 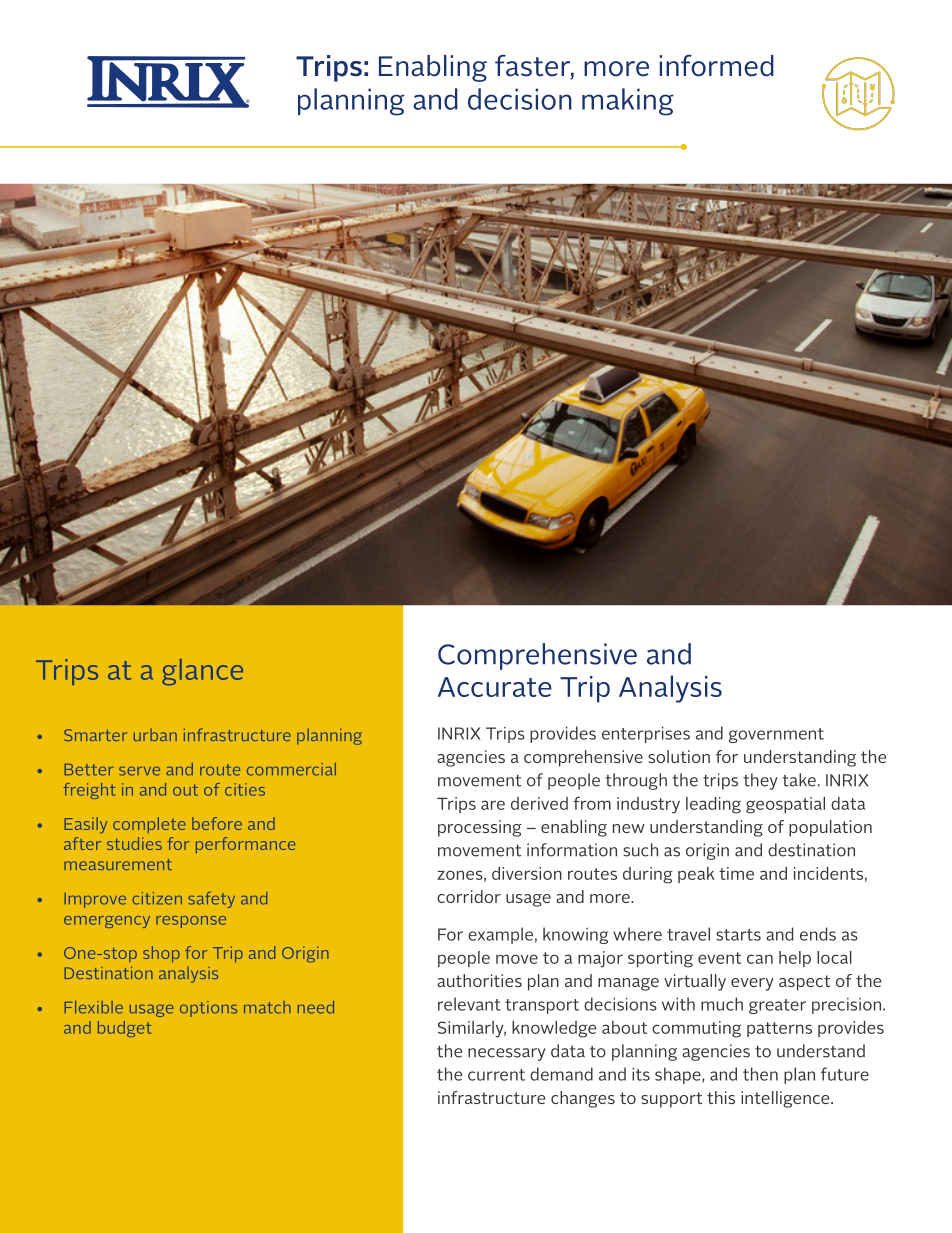 What do you see at coordinates (776, 735) in the screenshot?
I see `government` at bounding box center [776, 735].
